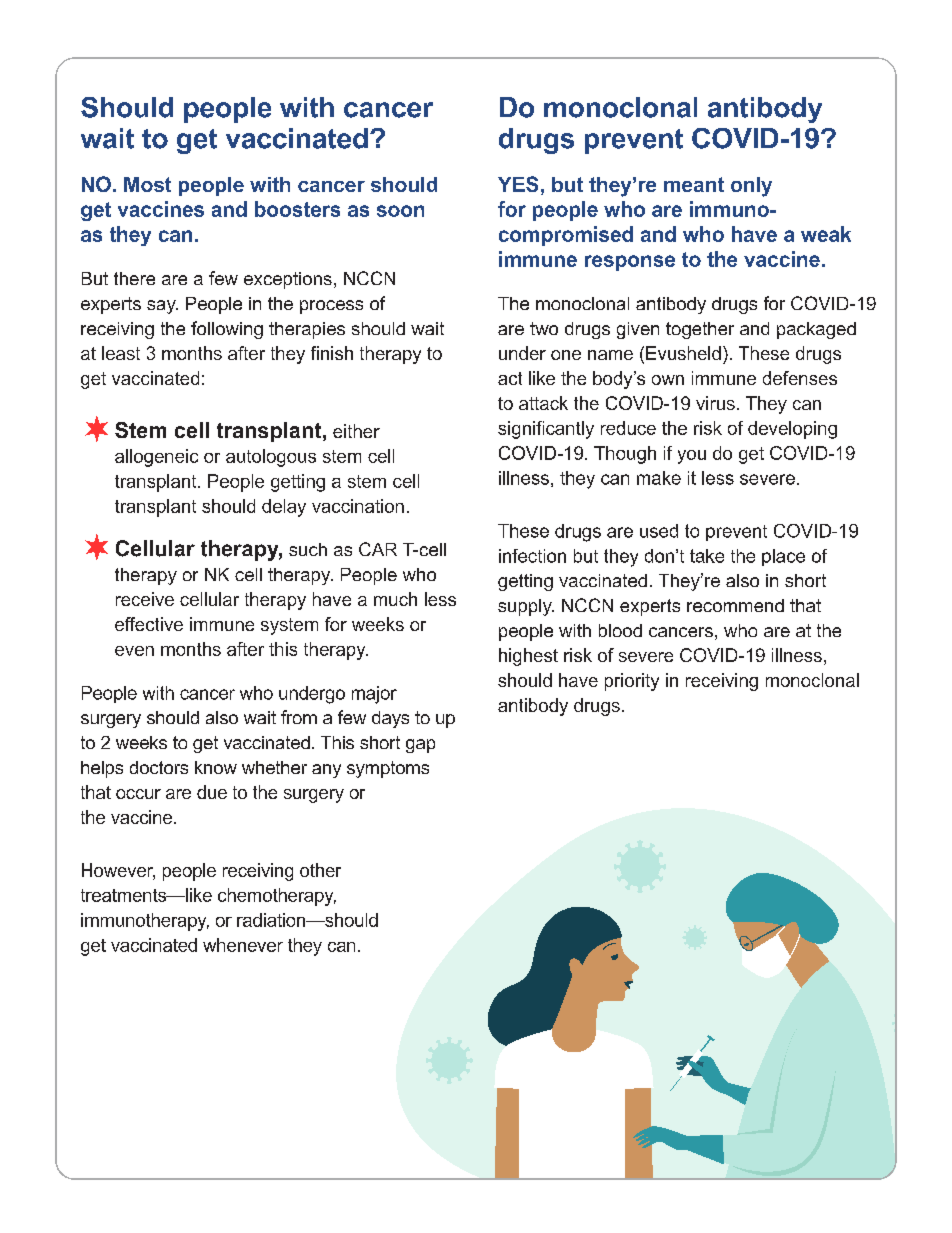 The width and height of the page is (952, 1233). Describe the element at coordinates (420, 746) in the page. I see `gap` at that location.
